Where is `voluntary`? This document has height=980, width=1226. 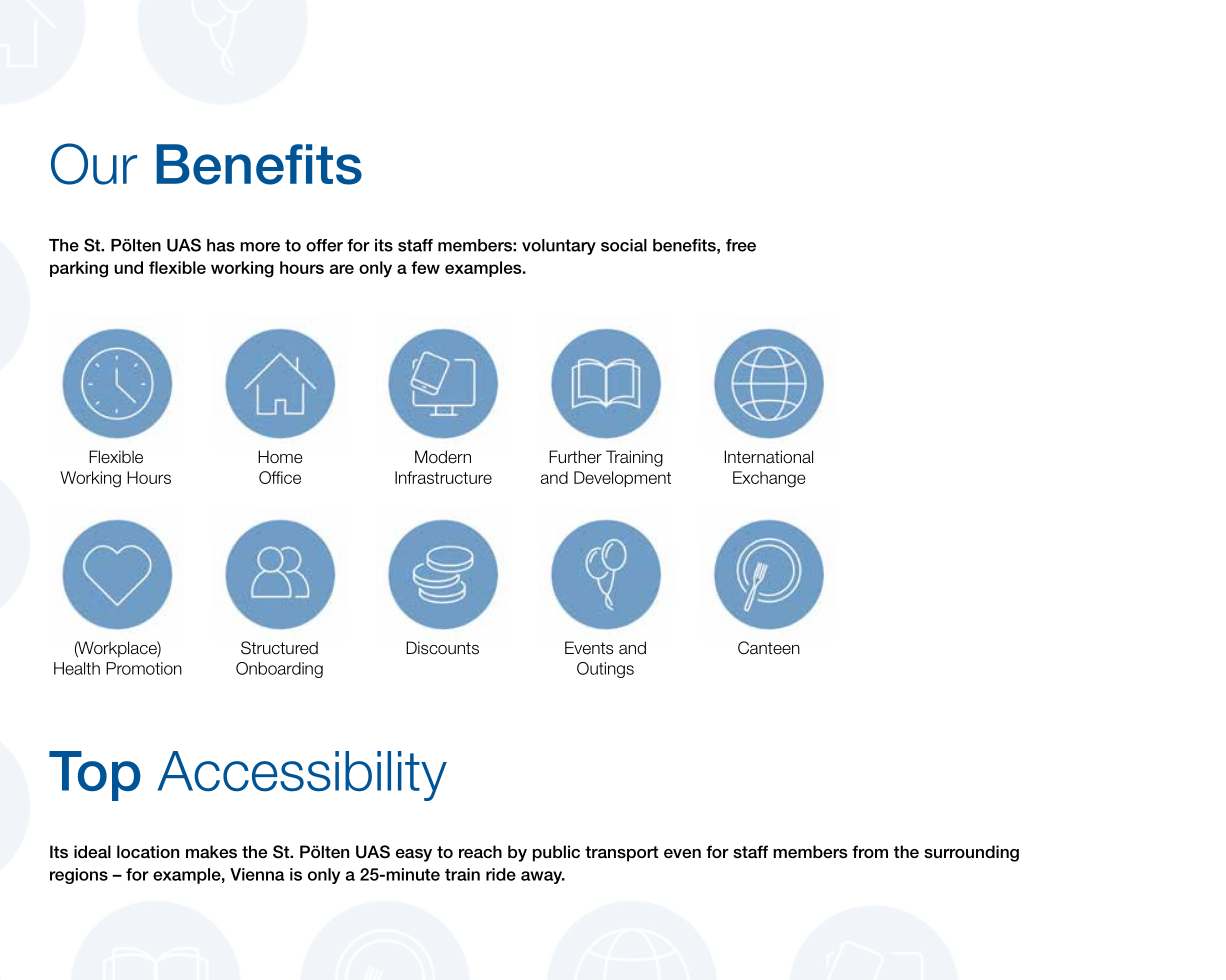
voluntary is located at coordinates (559, 247).
